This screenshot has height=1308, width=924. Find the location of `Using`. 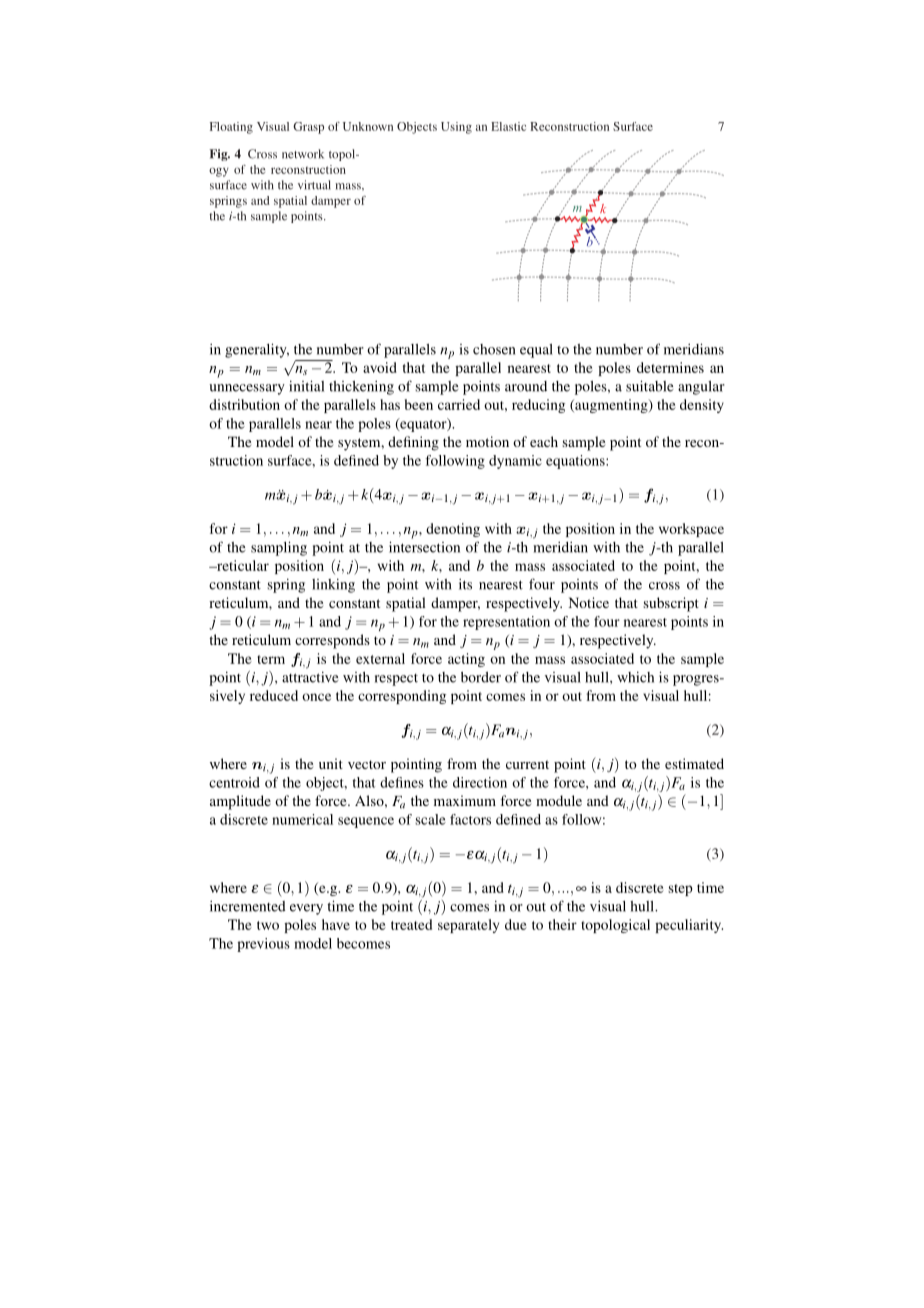

Using is located at coordinates (456, 128).
